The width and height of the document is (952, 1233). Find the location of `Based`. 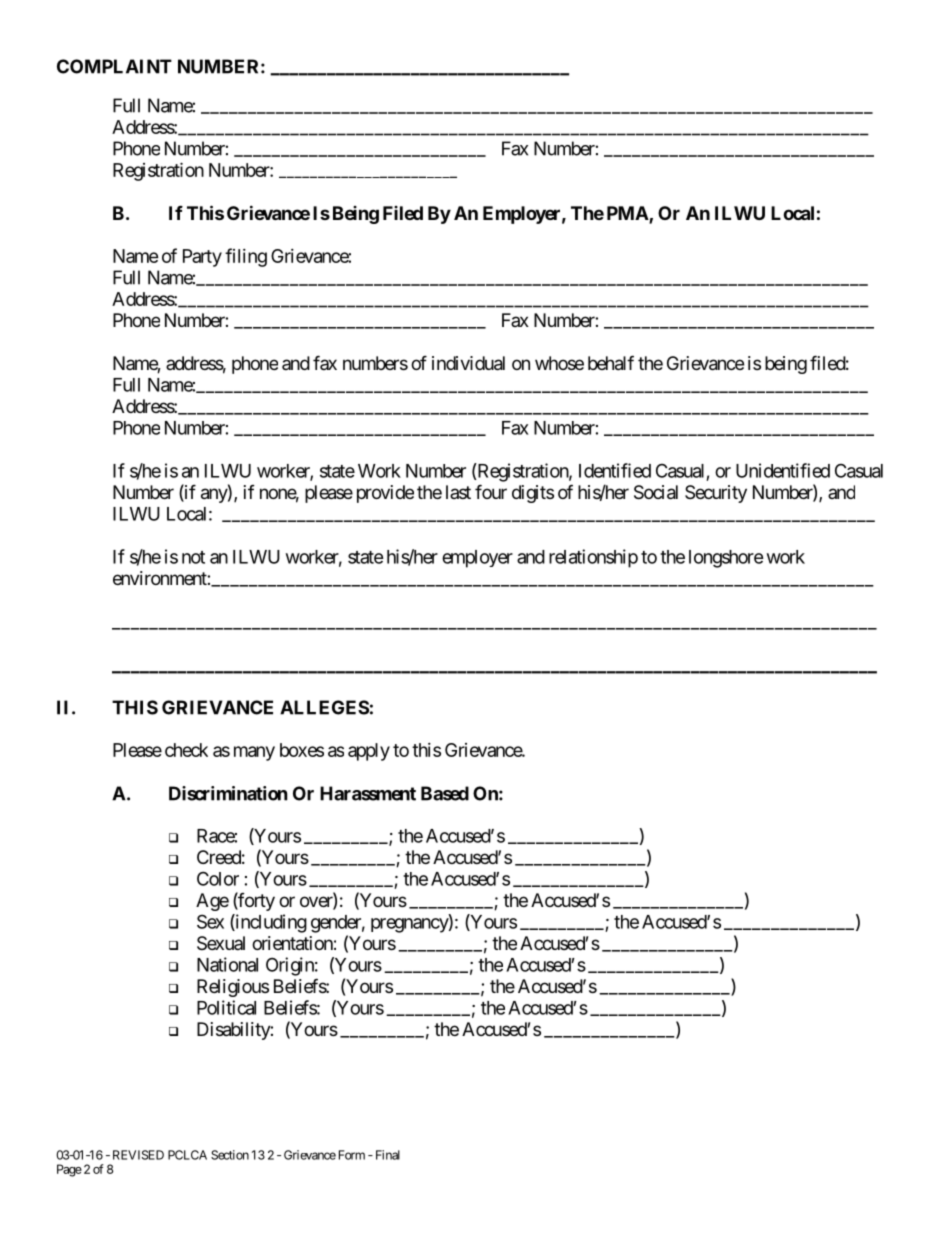

Based is located at coordinates (445, 793).
